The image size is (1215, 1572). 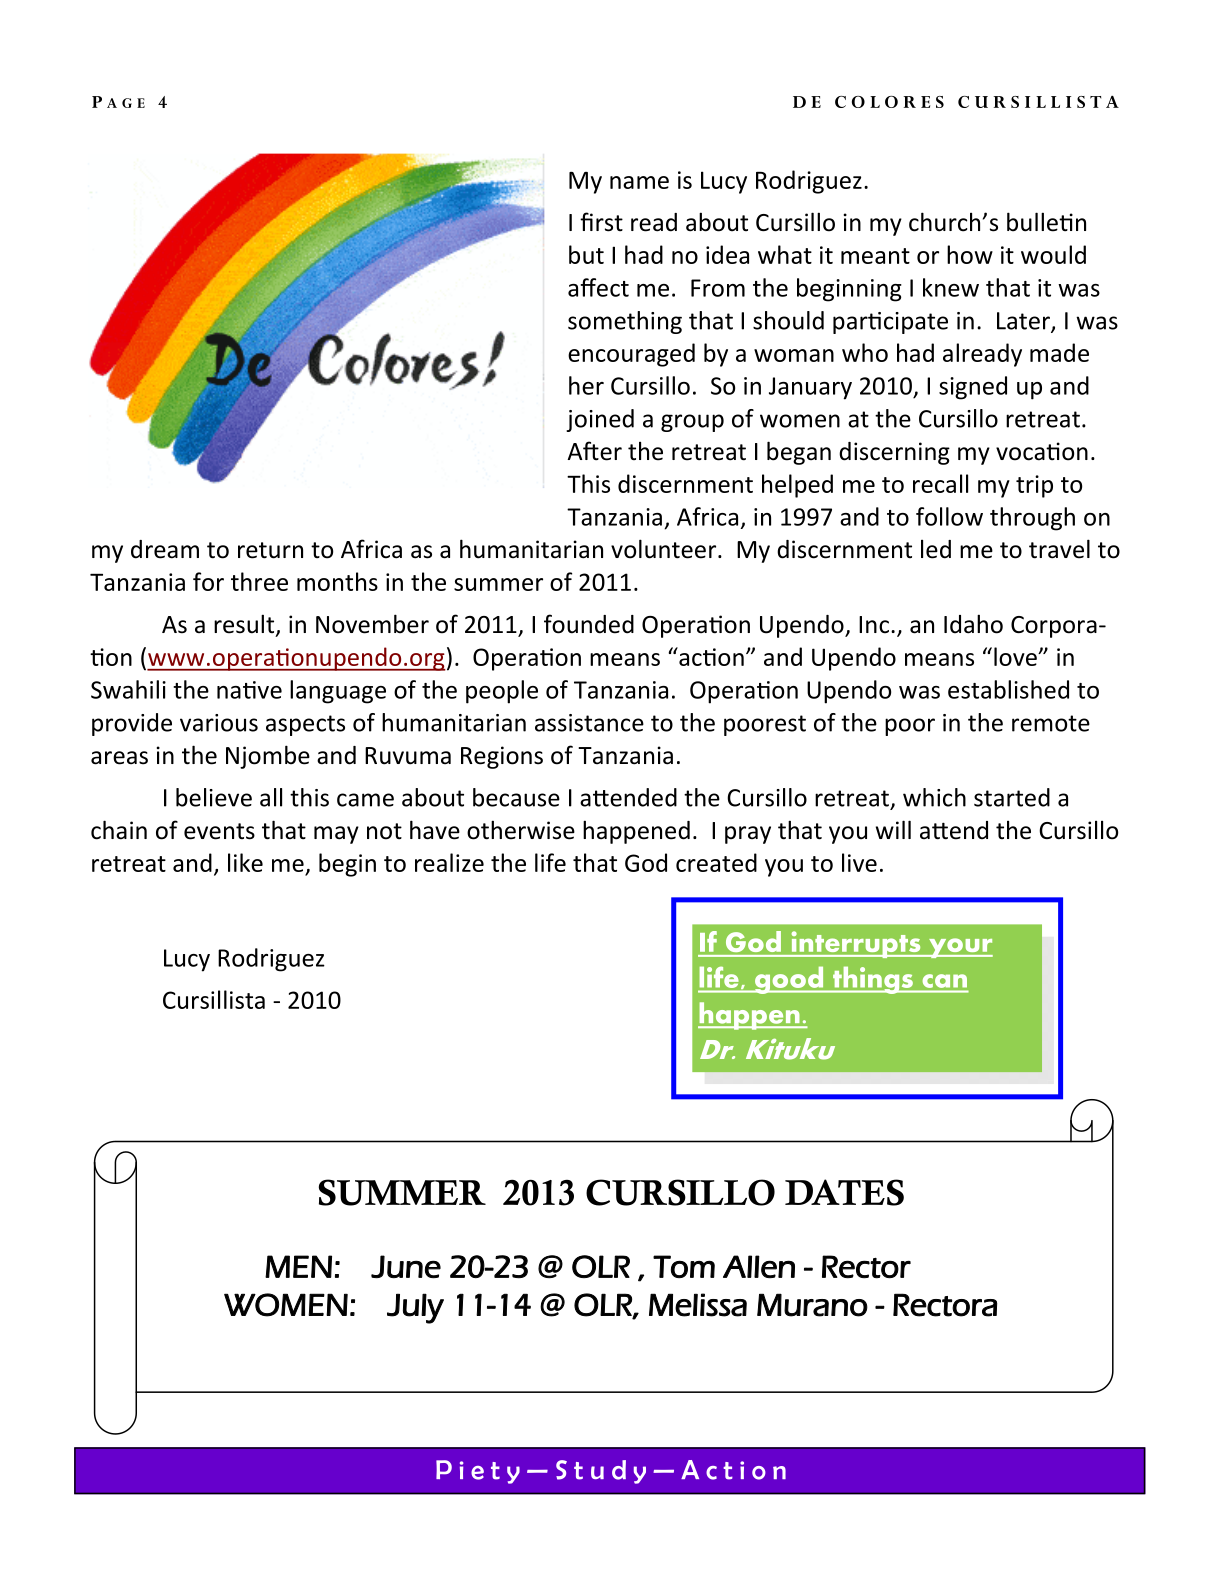 I want to click on name, so click(x=639, y=182).
